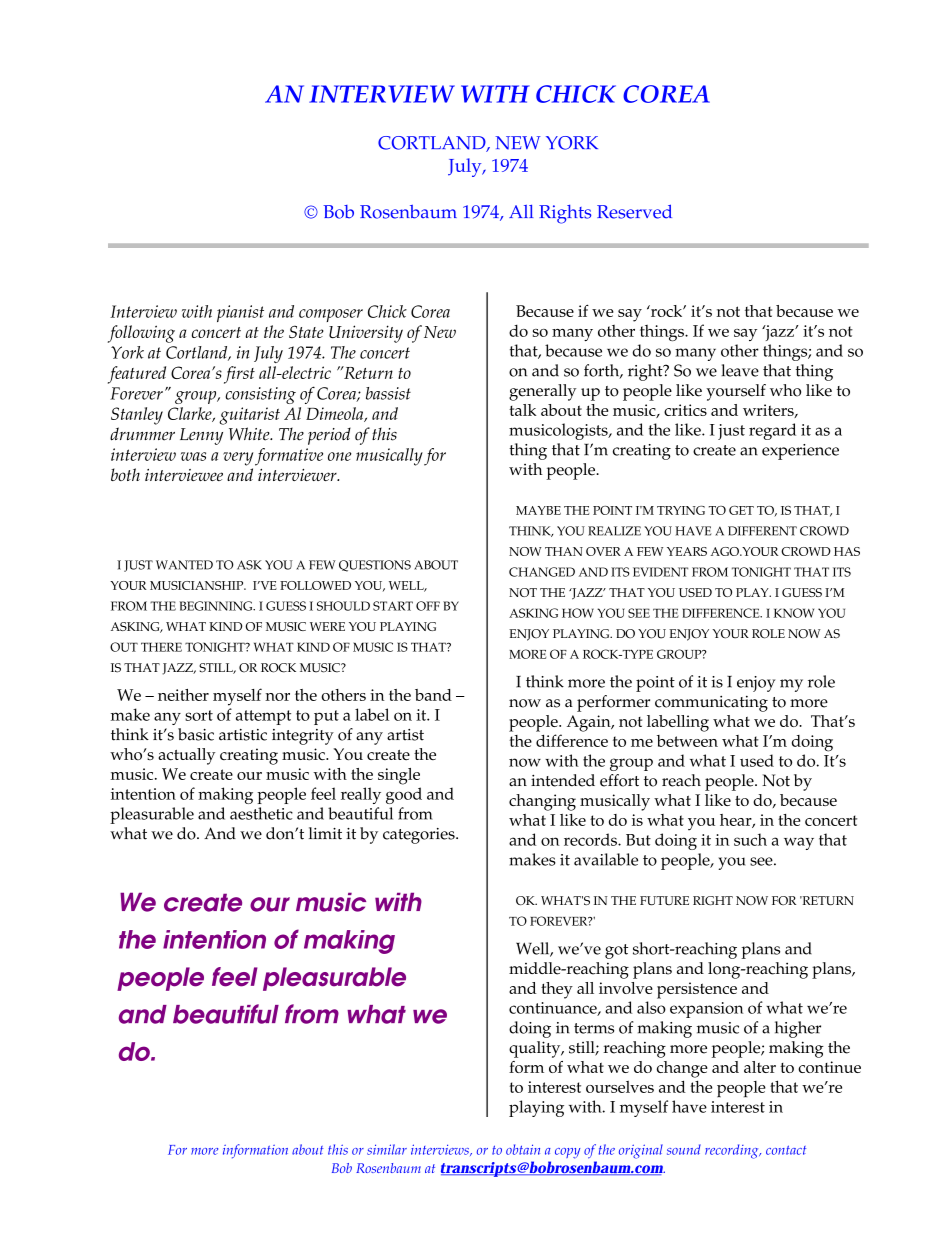 This image has height=1233, width=952. I want to click on regard, so click(772, 431).
